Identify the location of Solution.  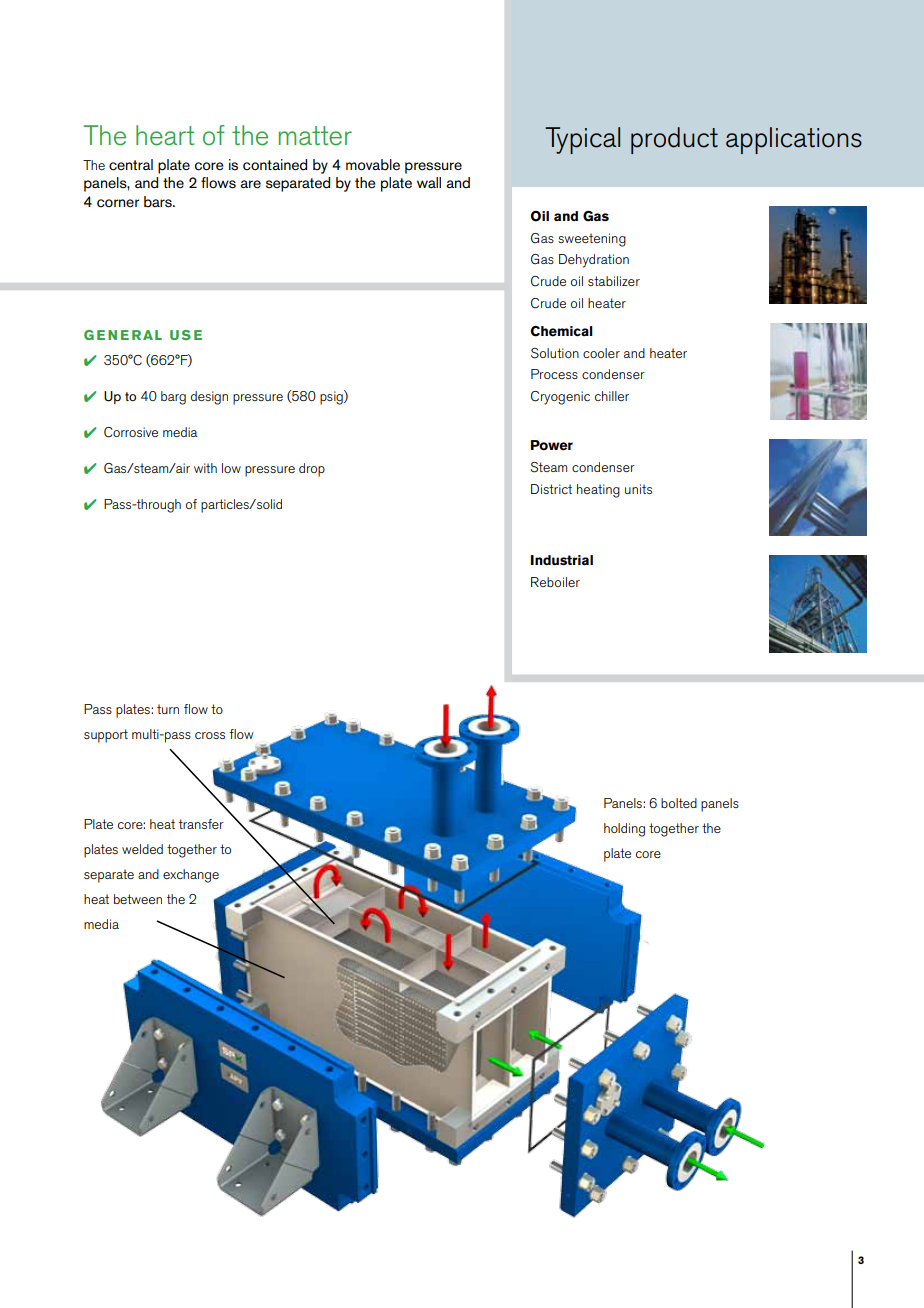
(555, 353).
